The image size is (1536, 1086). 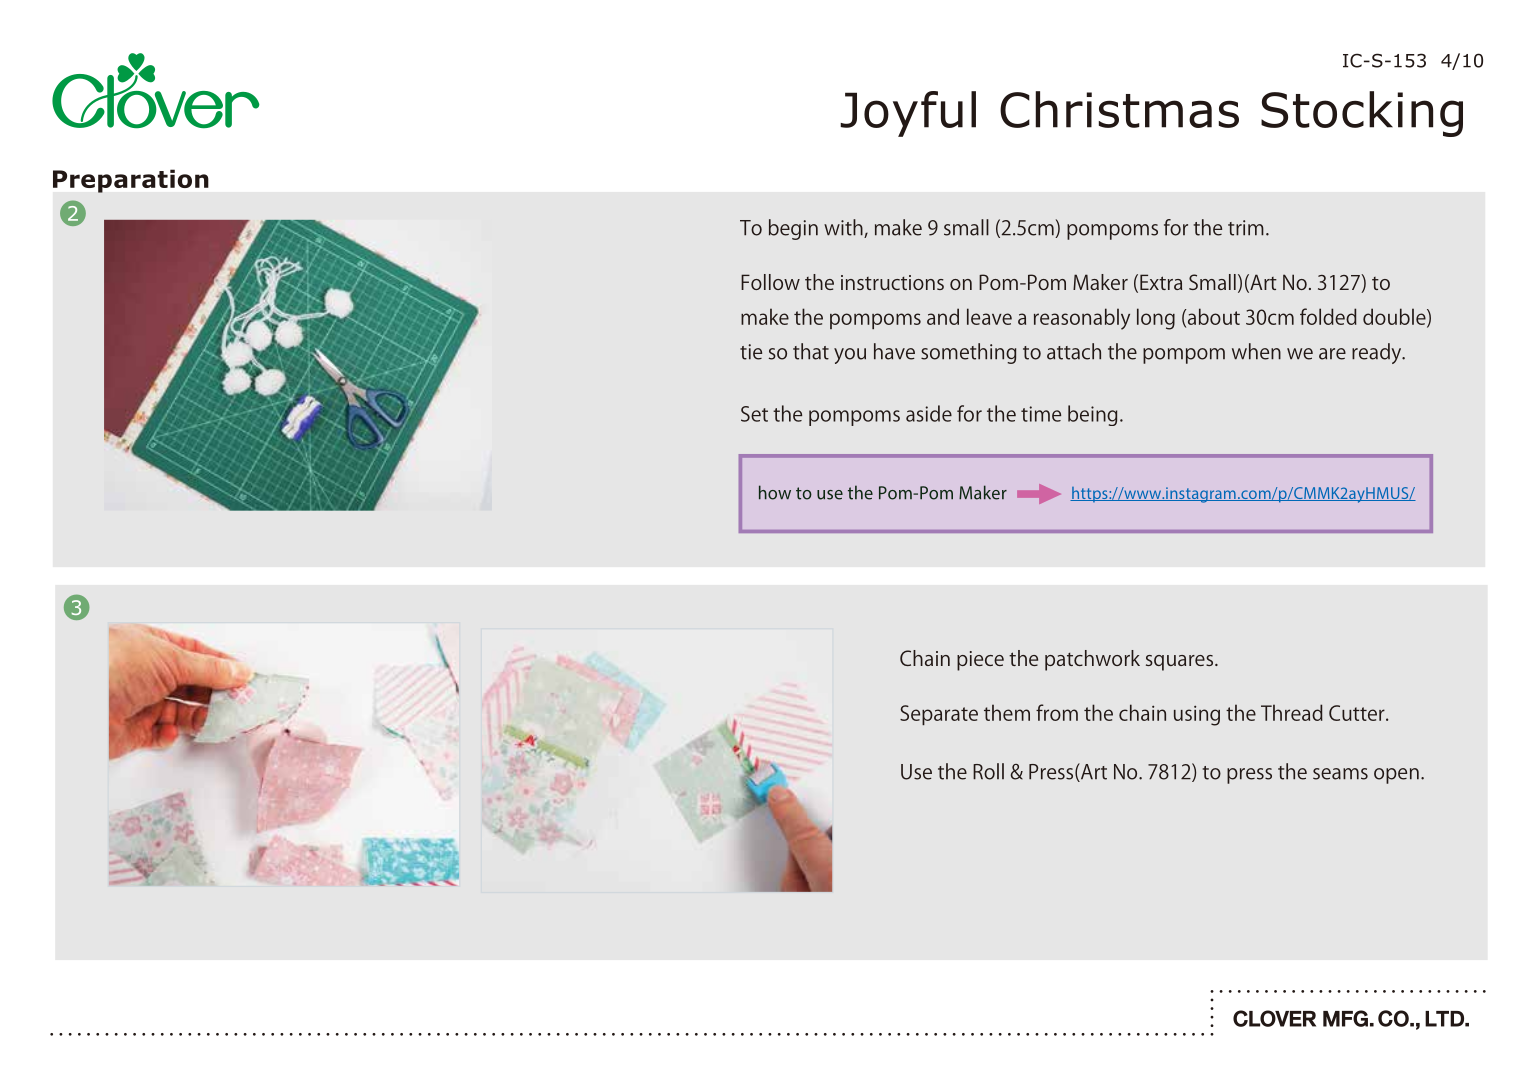 I want to click on Joyful, so click(x=908, y=114).
